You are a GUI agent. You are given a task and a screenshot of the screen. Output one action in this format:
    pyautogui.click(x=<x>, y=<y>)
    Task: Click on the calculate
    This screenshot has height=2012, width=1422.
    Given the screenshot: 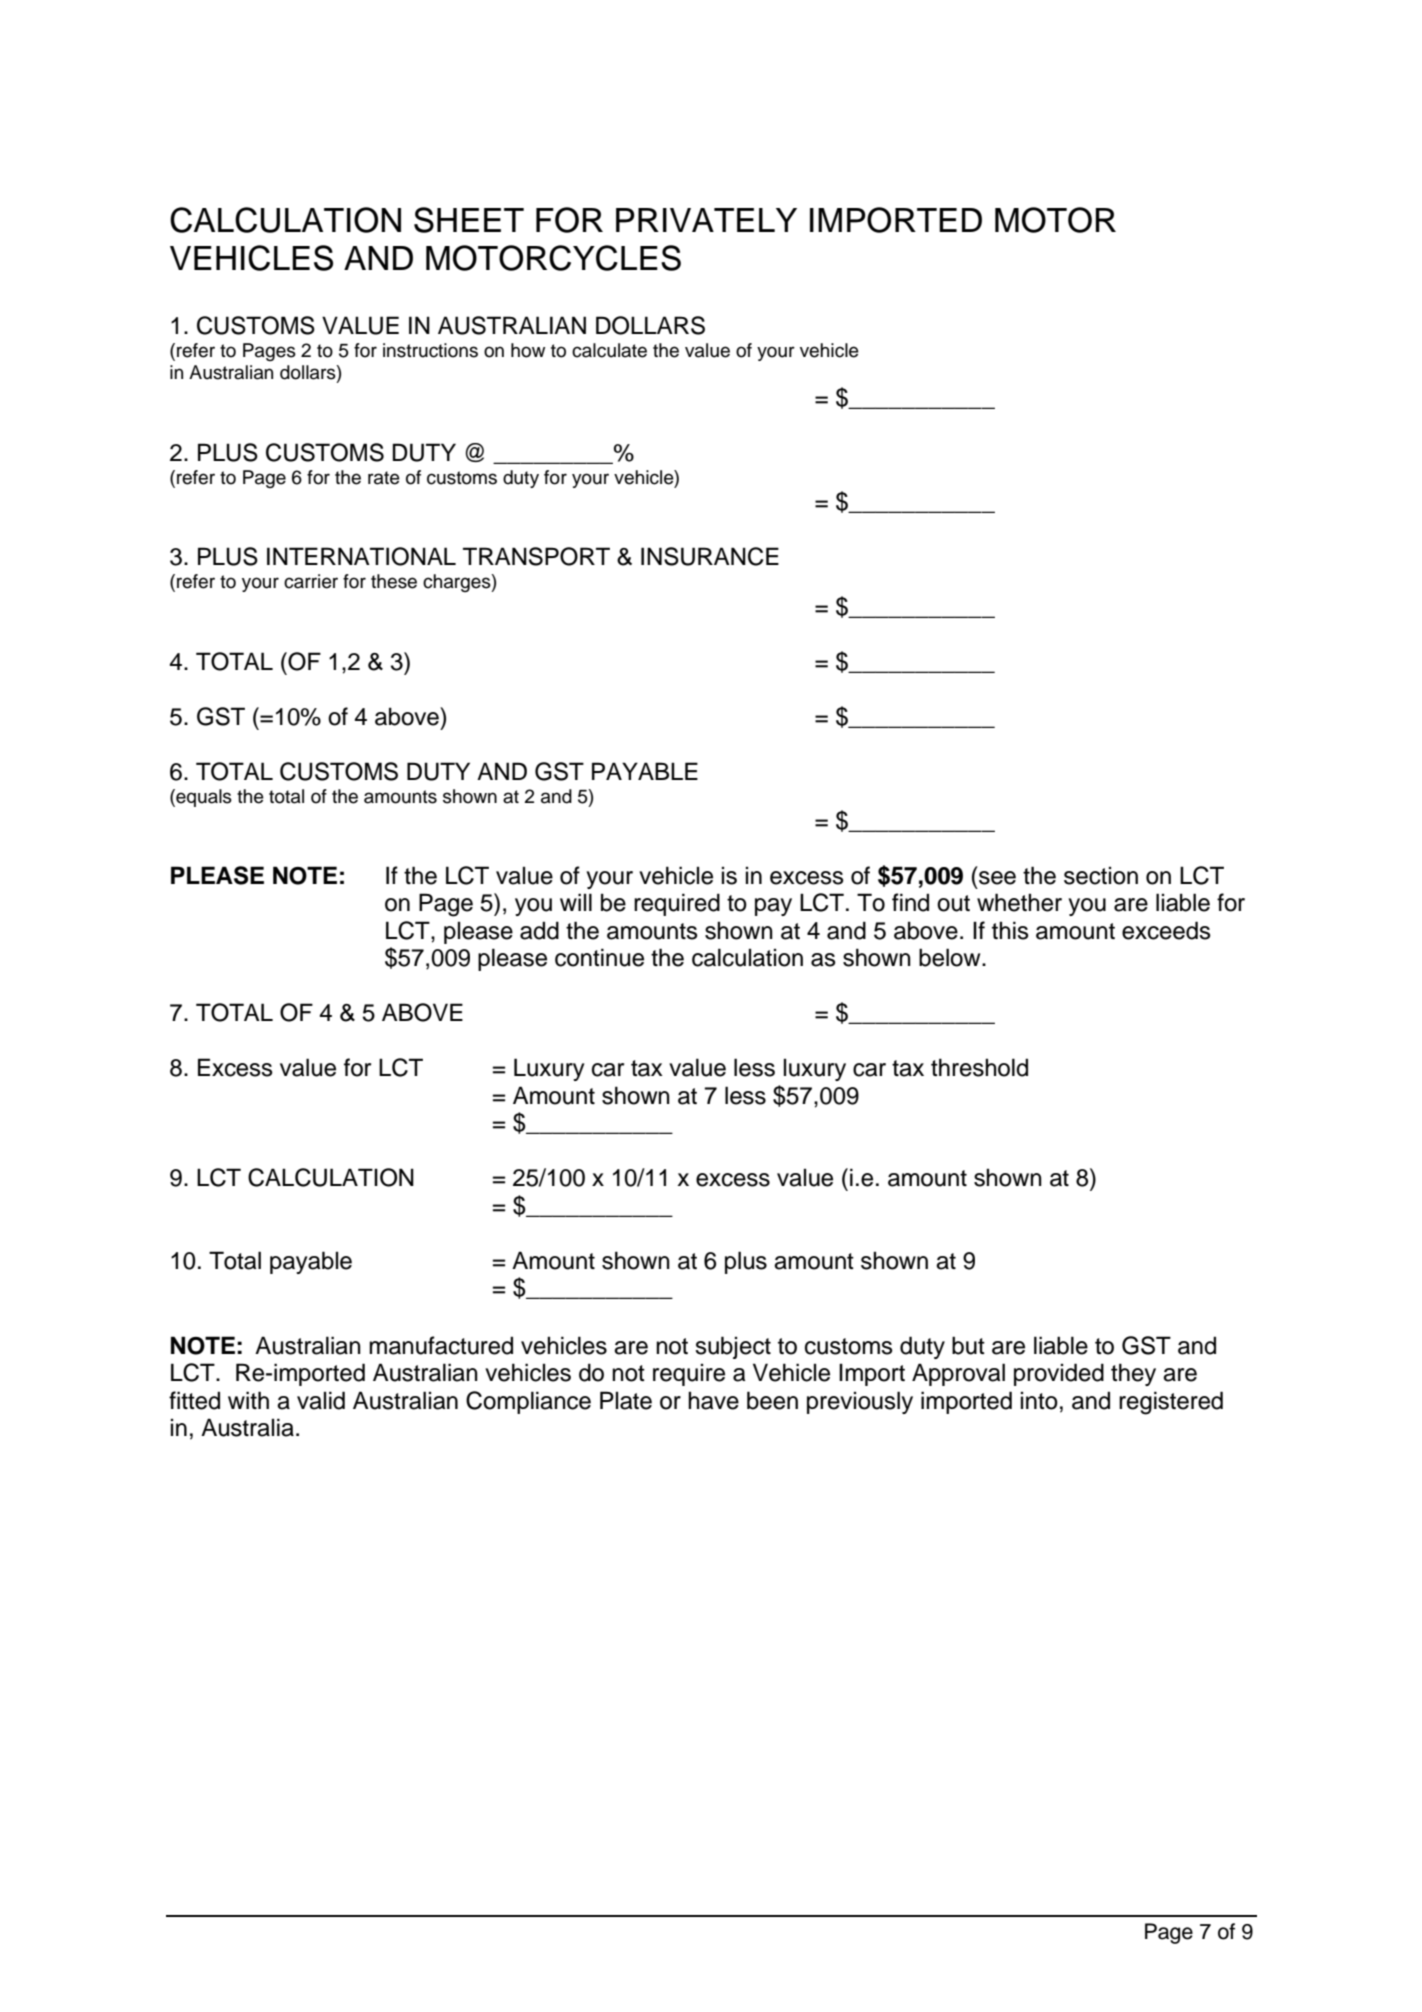 What is the action you would take?
    pyautogui.click(x=609, y=350)
